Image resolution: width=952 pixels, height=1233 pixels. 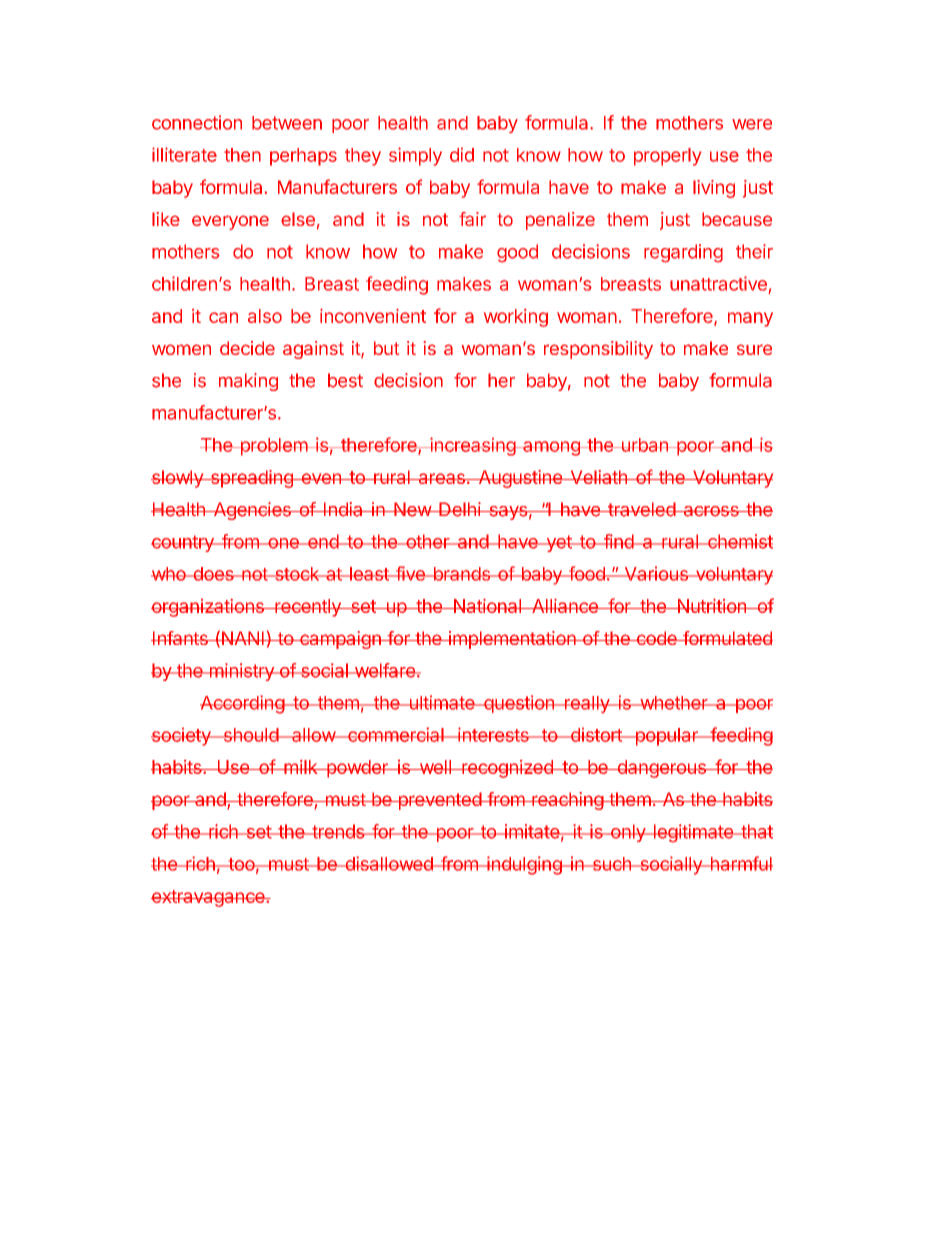 I want to click on organizations, so click(x=208, y=608).
